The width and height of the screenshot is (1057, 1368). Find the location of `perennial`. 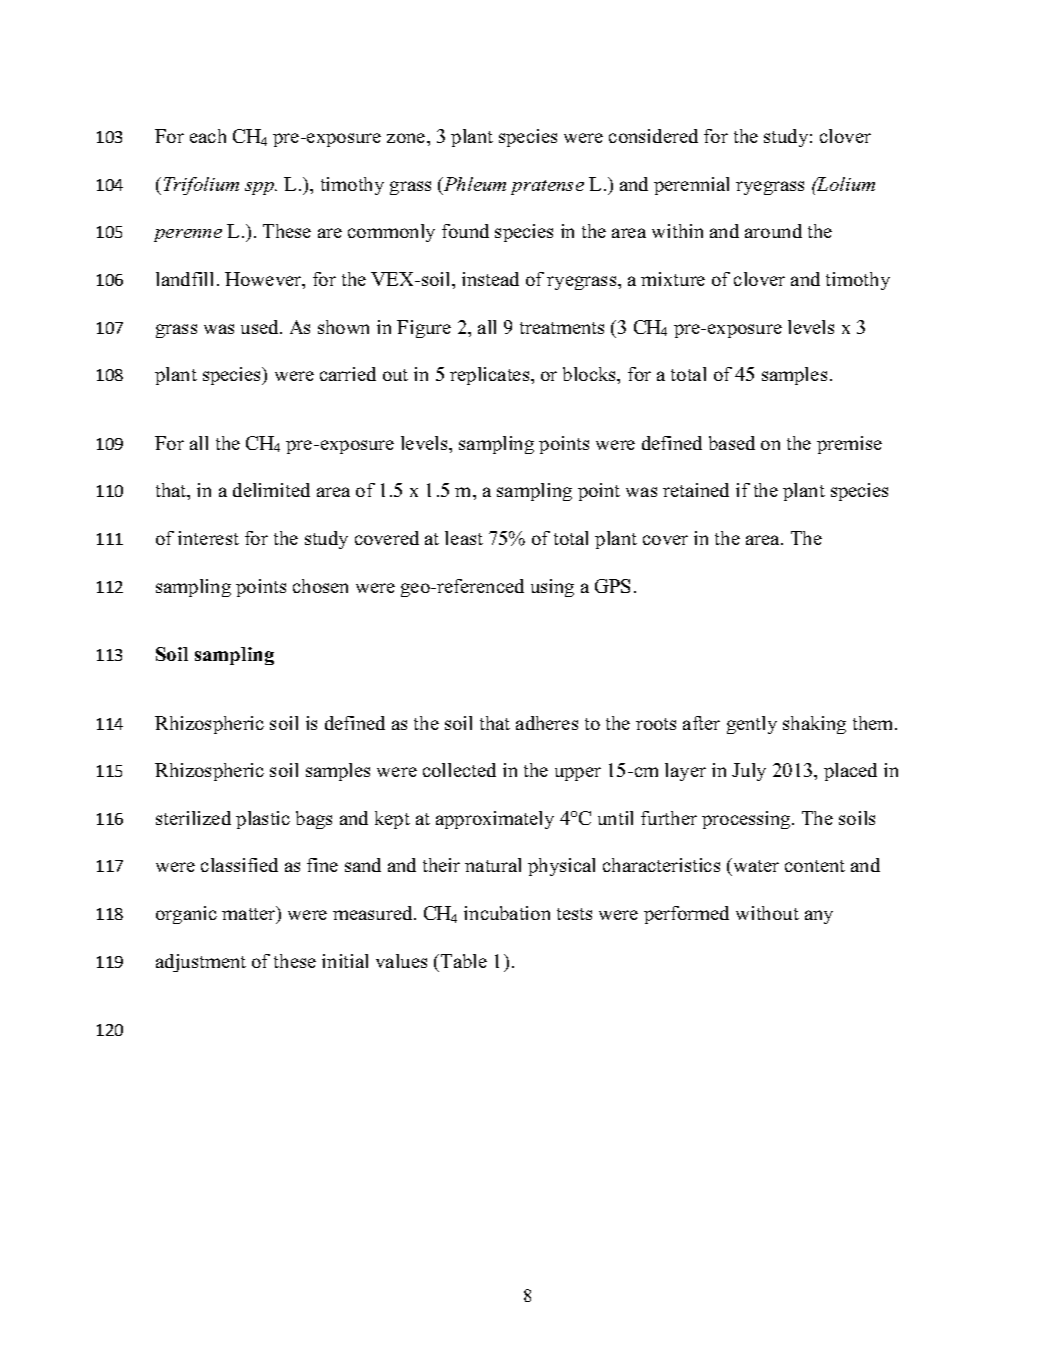

perennial is located at coordinates (691, 186).
